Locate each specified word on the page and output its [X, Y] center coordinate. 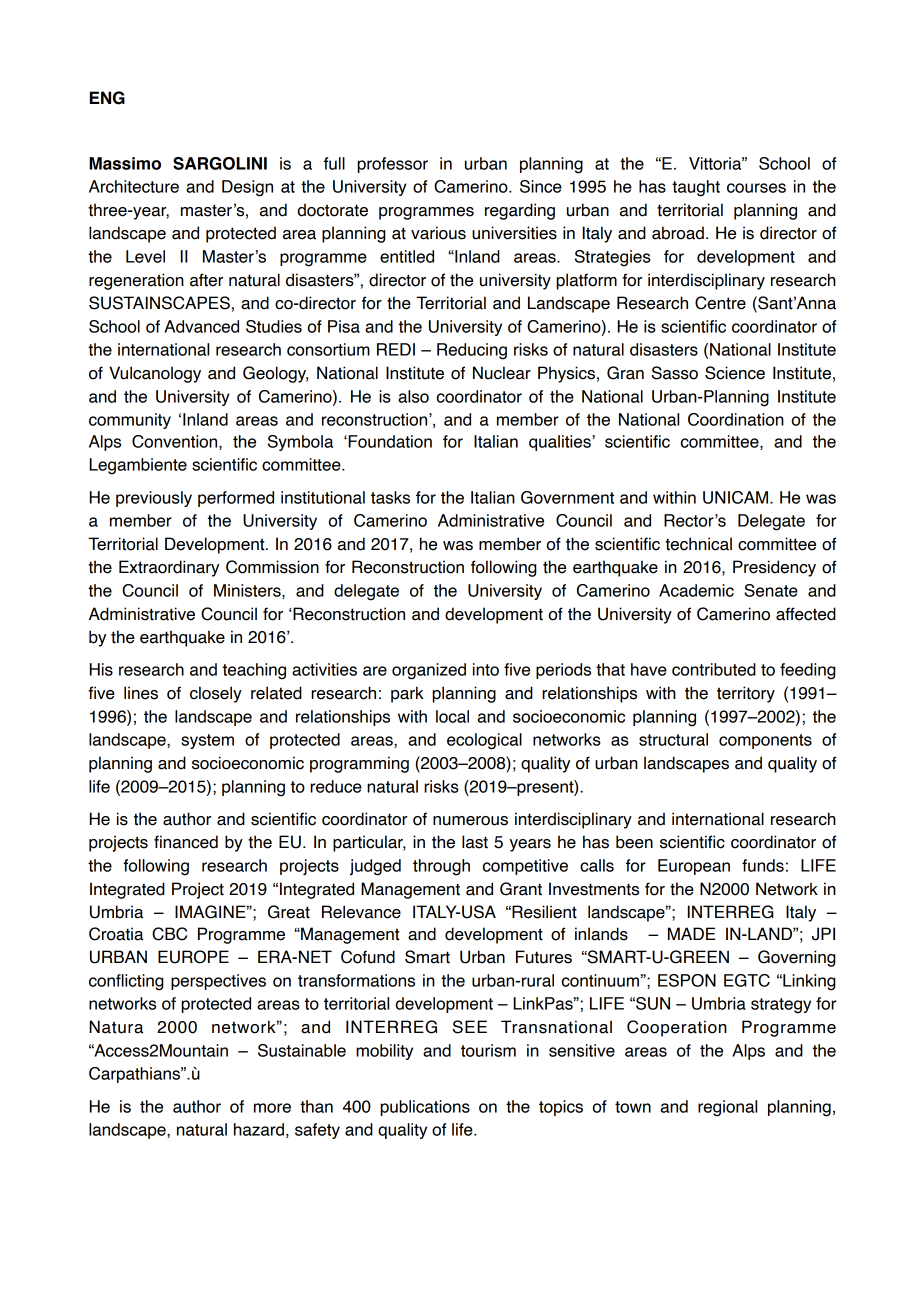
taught [696, 188]
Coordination [736, 419]
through [441, 867]
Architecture [134, 186]
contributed [714, 669]
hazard [259, 1129]
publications [425, 1108]
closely [216, 694]
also [413, 396]
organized [429, 671]
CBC [169, 934]
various [438, 233]
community [130, 421]
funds [763, 865]
